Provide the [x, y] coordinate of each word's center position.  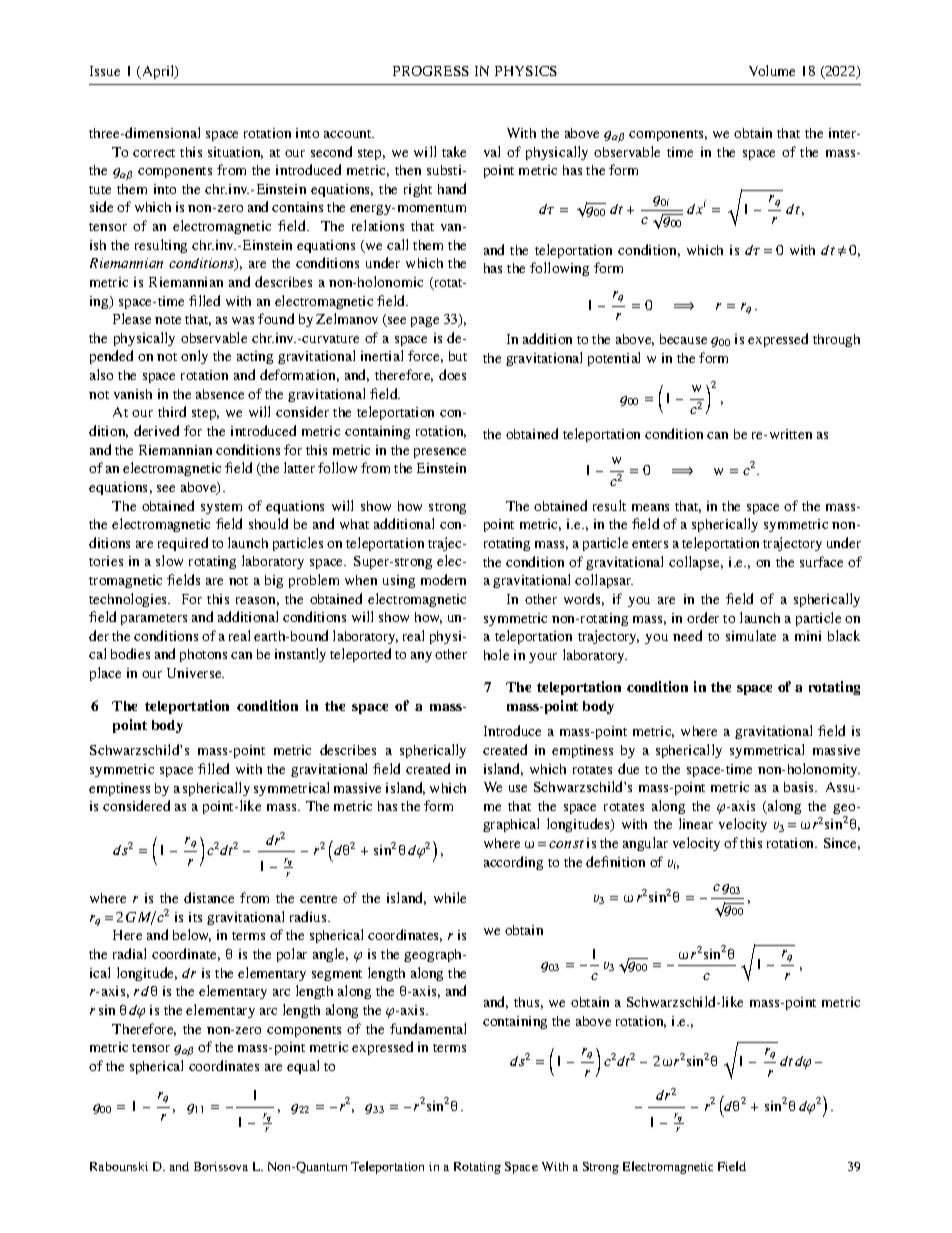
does [452, 374]
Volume [772, 70]
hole [496, 654]
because [683, 339]
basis [800, 787]
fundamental [428, 1028]
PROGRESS [431, 71]
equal [303, 1067]
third [172, 411]
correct [154, 153]
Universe [195, 673]
